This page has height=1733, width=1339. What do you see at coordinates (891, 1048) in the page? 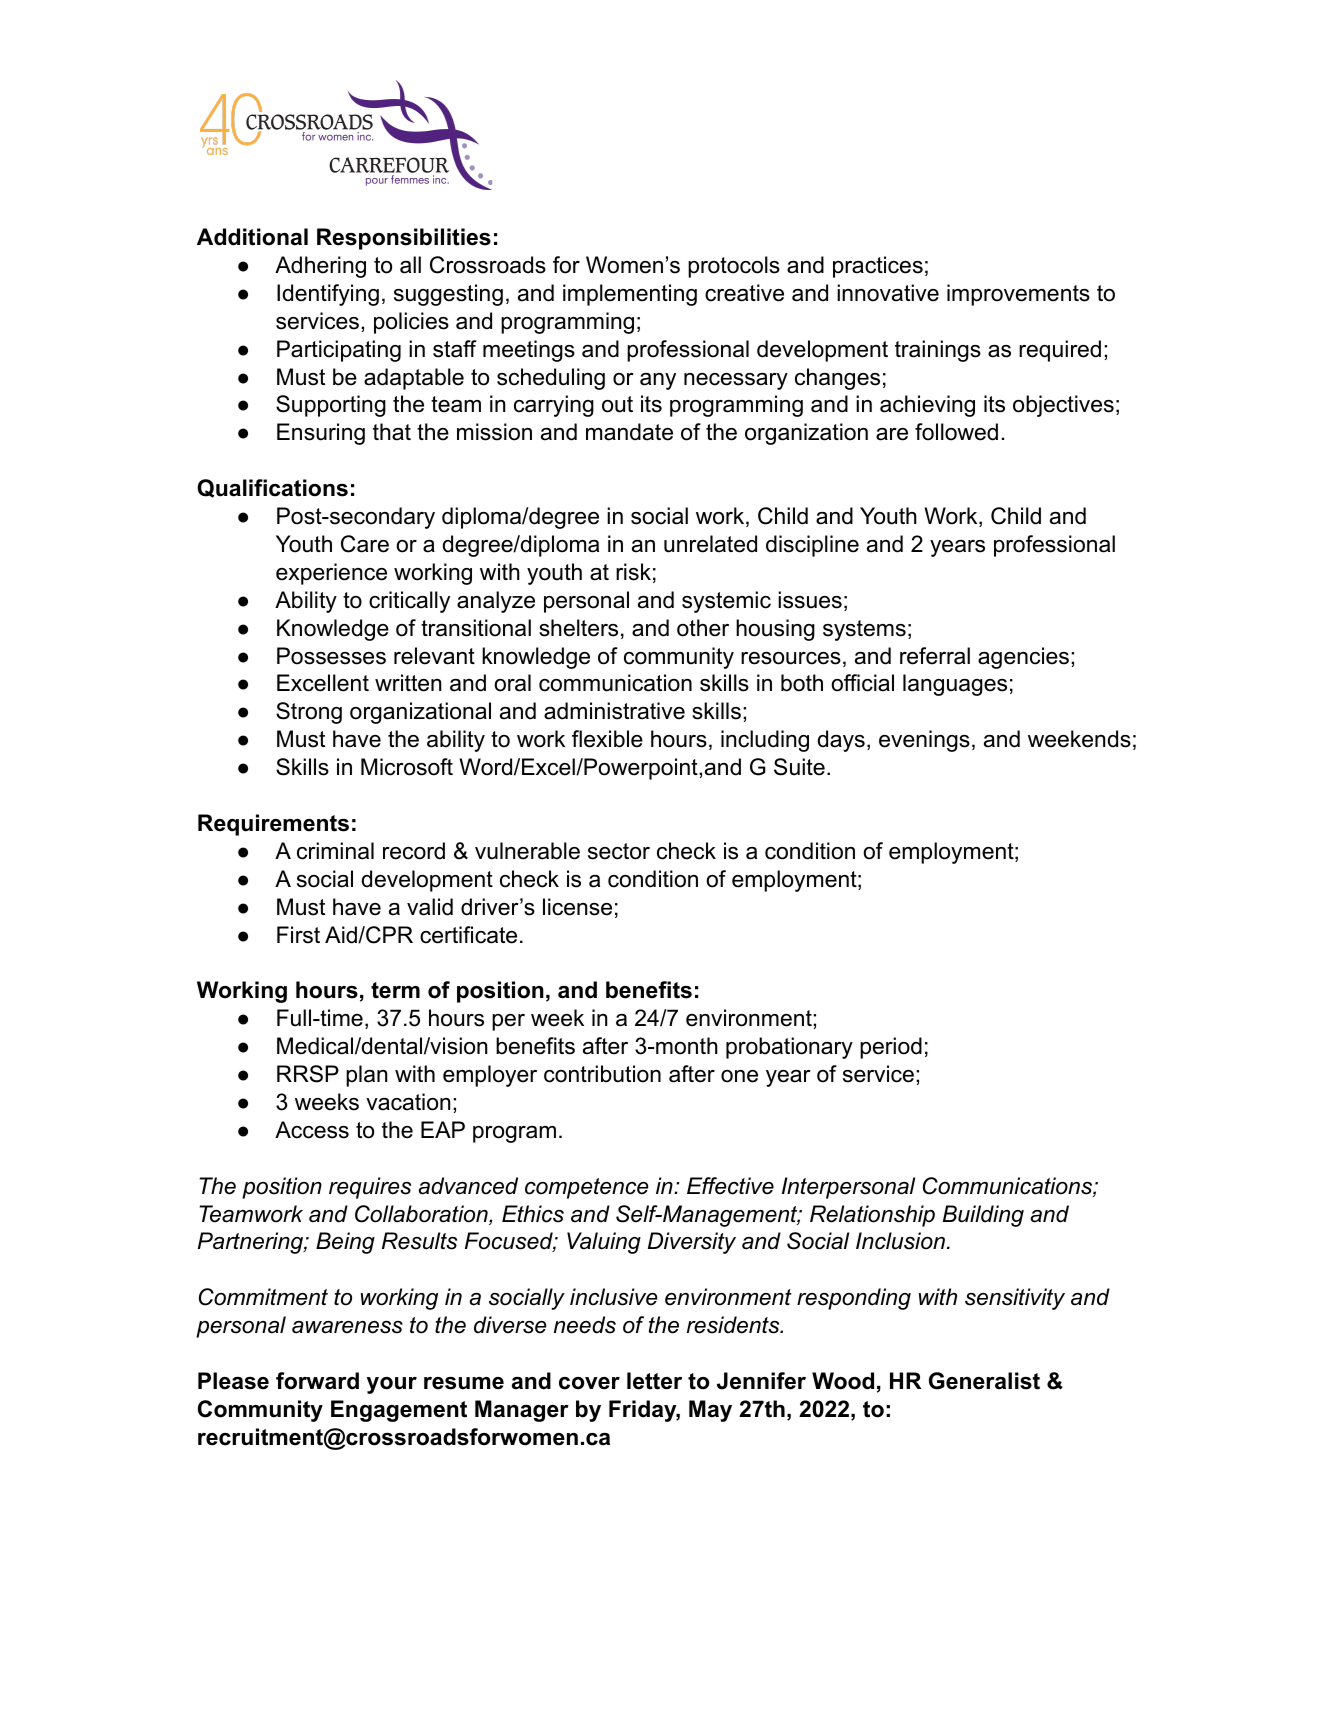
I see `period` at bounding box center [891, 1048].
